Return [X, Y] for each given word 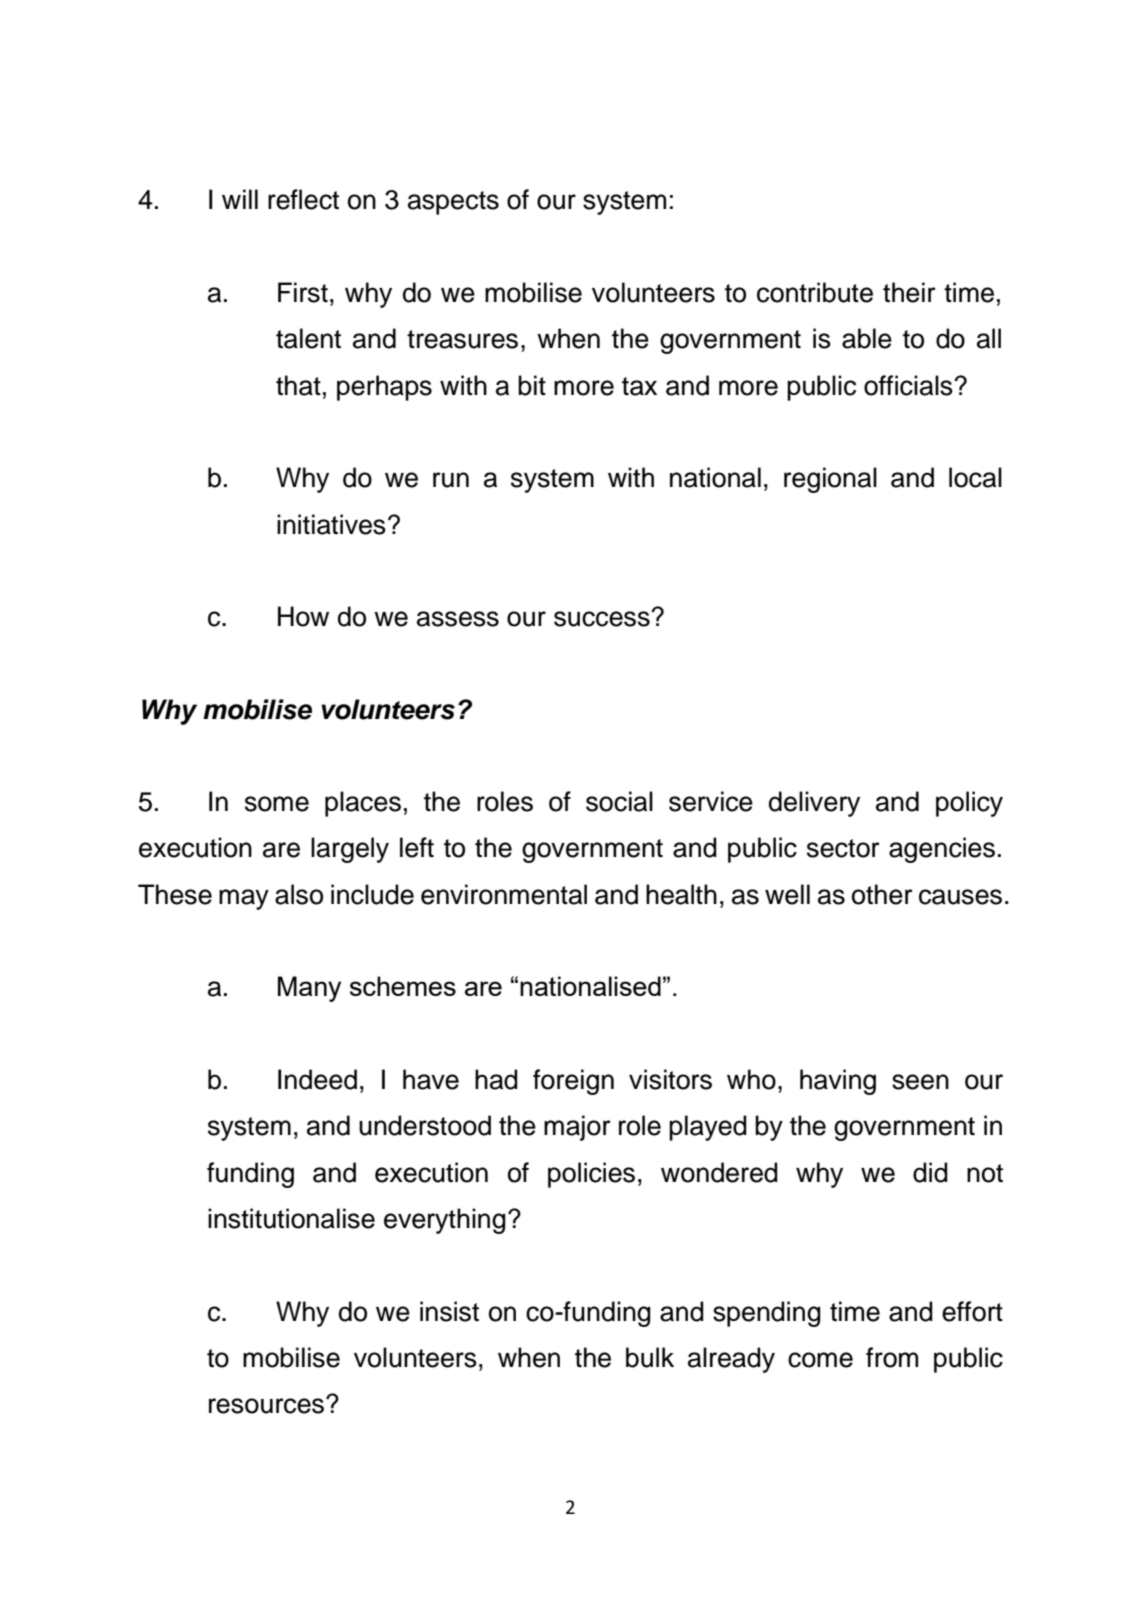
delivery [814, 804]
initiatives [331, 524]
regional [830, 480]
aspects [453, 203]
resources [266, 1406]
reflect [303, 199]
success [603, 619]
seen [920, 1082]
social [619, 801]
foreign [573, 1082]
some [277, 804]
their [909, 292]
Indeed [317, 1079]
